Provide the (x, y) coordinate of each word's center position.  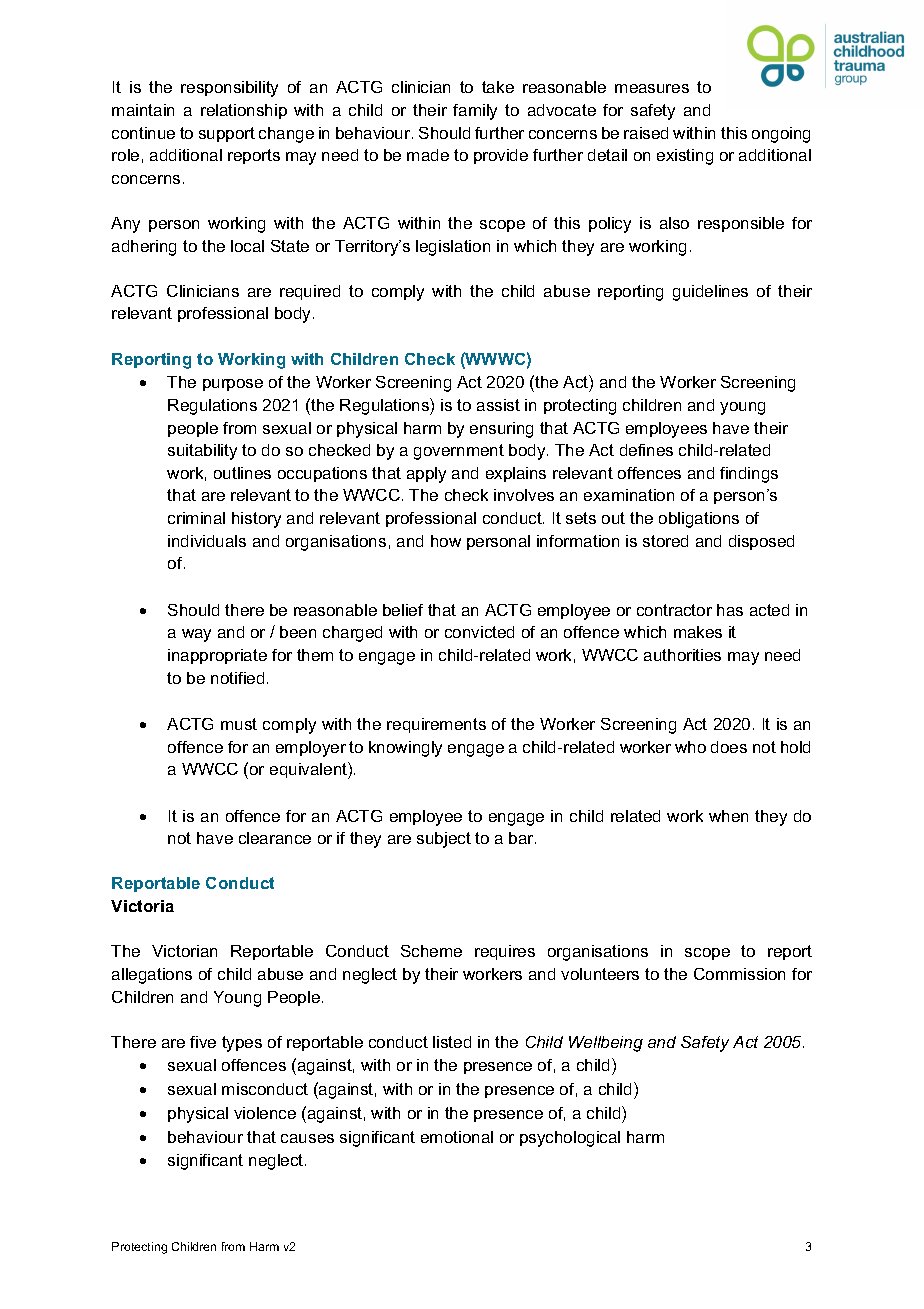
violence (265, 1113)
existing (685, 157)
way (196, 635)
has (730, 610)
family (475, 112)
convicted (479, 632)
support (227, 134)
